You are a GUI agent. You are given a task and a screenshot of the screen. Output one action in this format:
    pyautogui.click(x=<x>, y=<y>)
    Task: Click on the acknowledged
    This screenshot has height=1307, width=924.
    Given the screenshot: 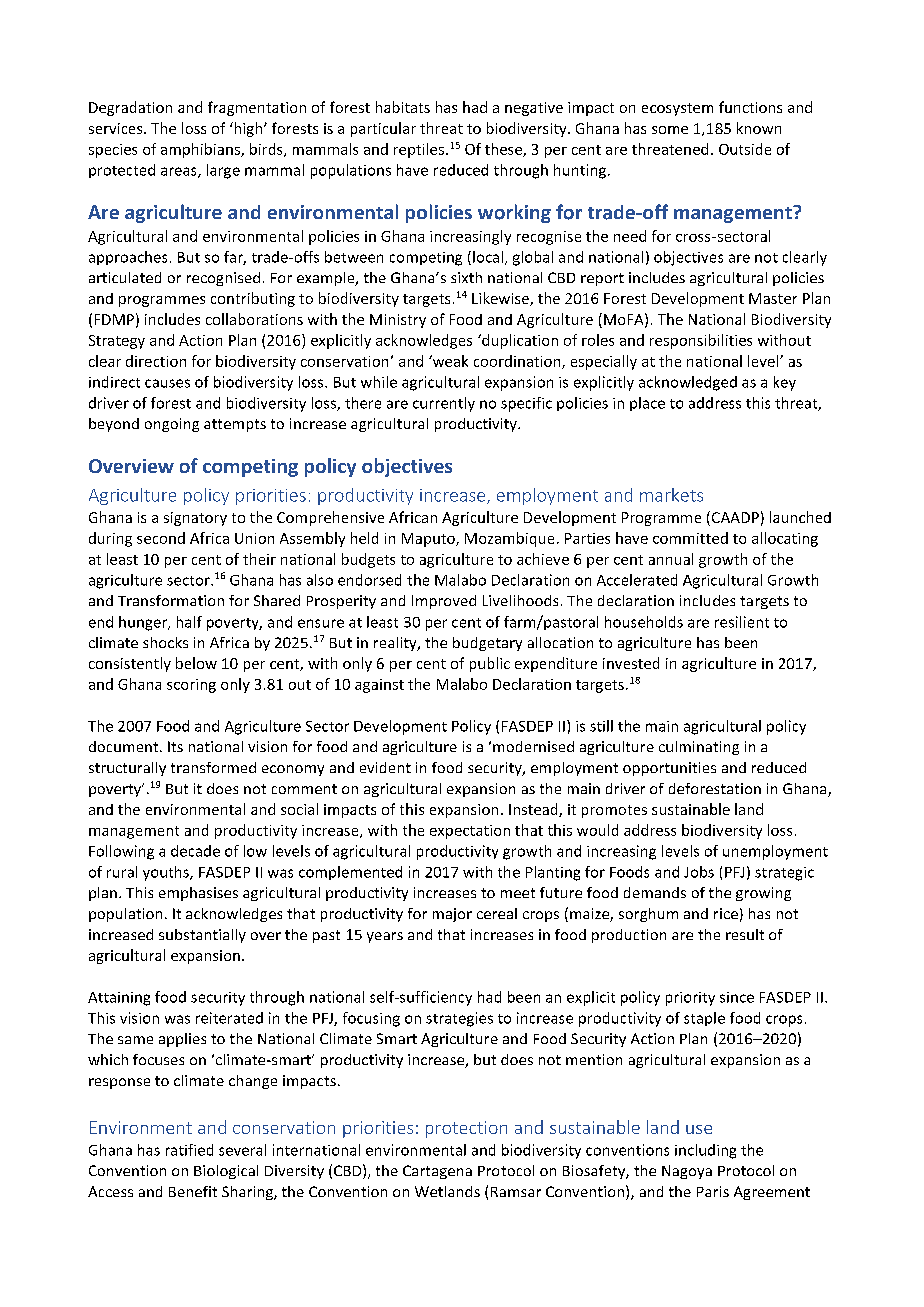 What is the action you would take?
    pyautogui.click(x=688, y=383)
